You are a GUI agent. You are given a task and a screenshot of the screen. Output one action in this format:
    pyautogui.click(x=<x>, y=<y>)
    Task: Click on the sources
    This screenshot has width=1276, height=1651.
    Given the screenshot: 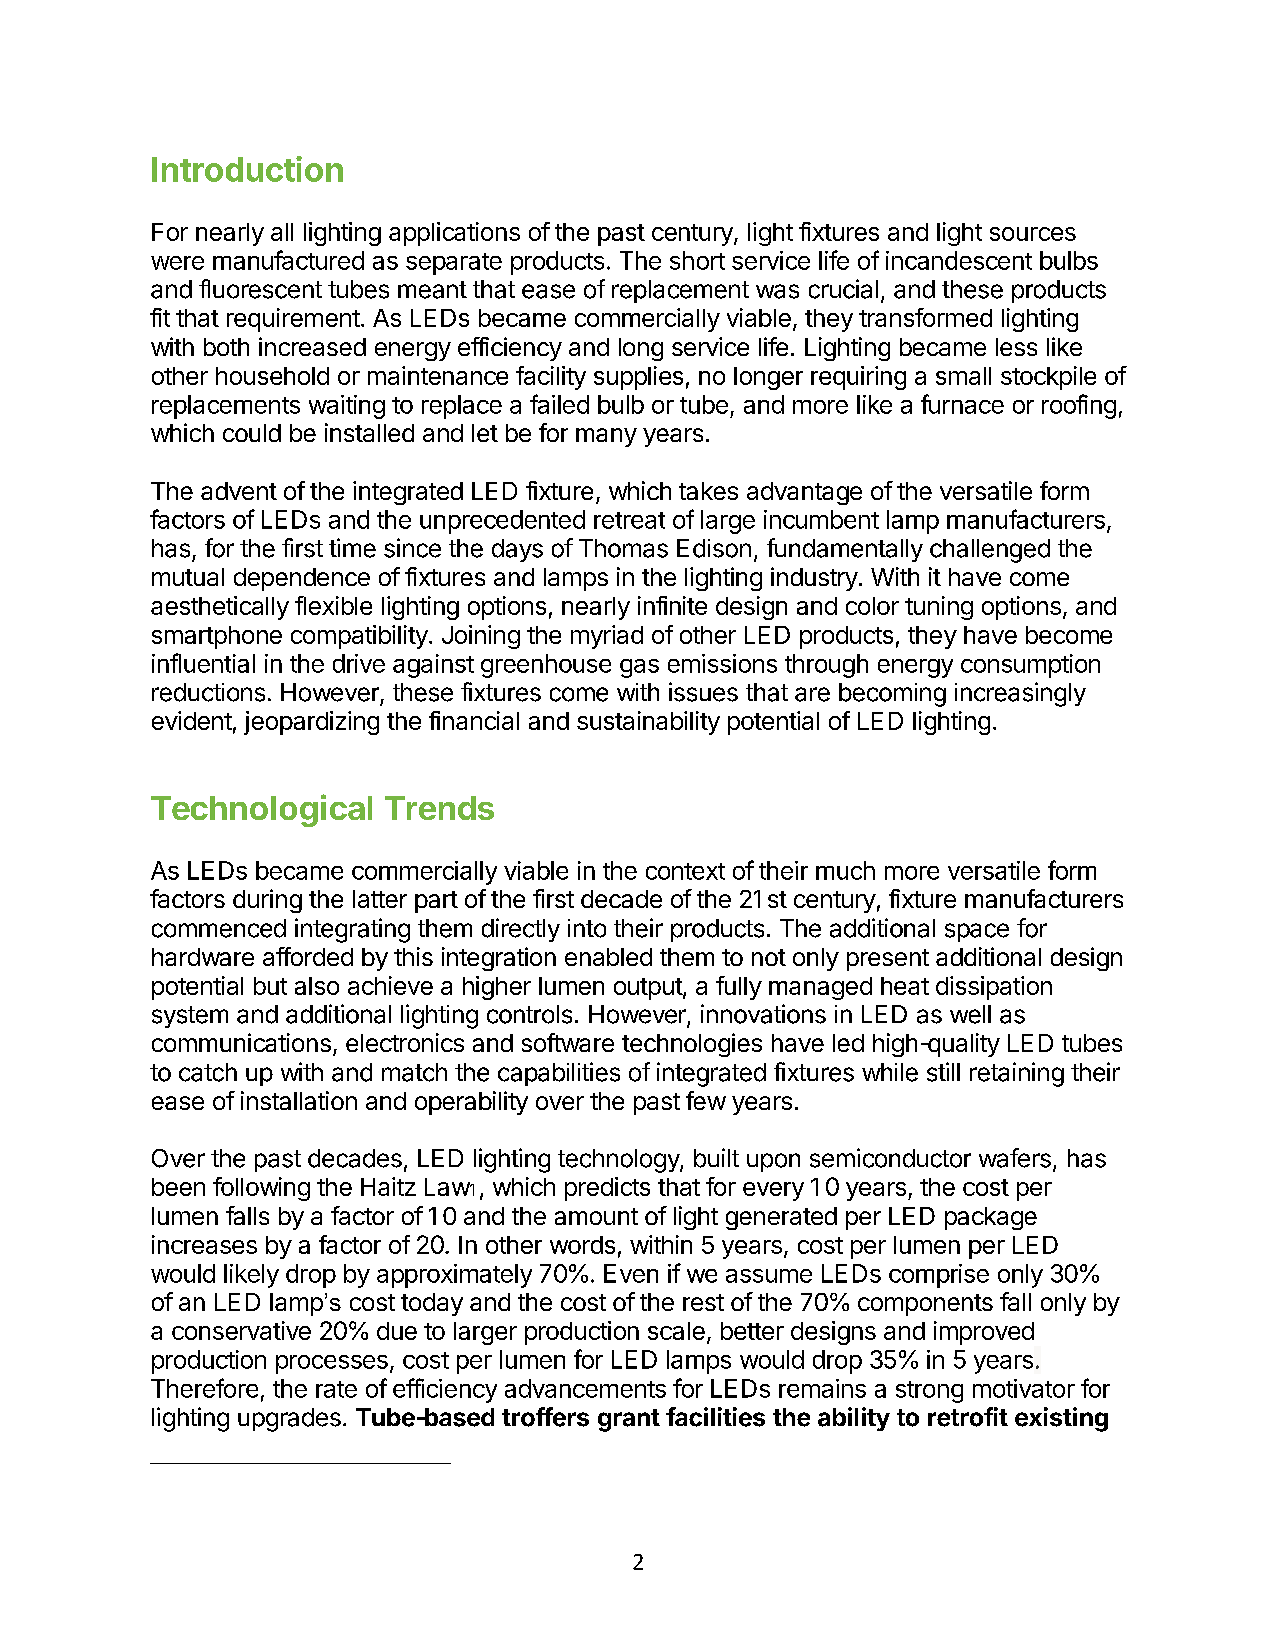 What is the action you would take?
    pyautogui.click(x=1033, y=234)
